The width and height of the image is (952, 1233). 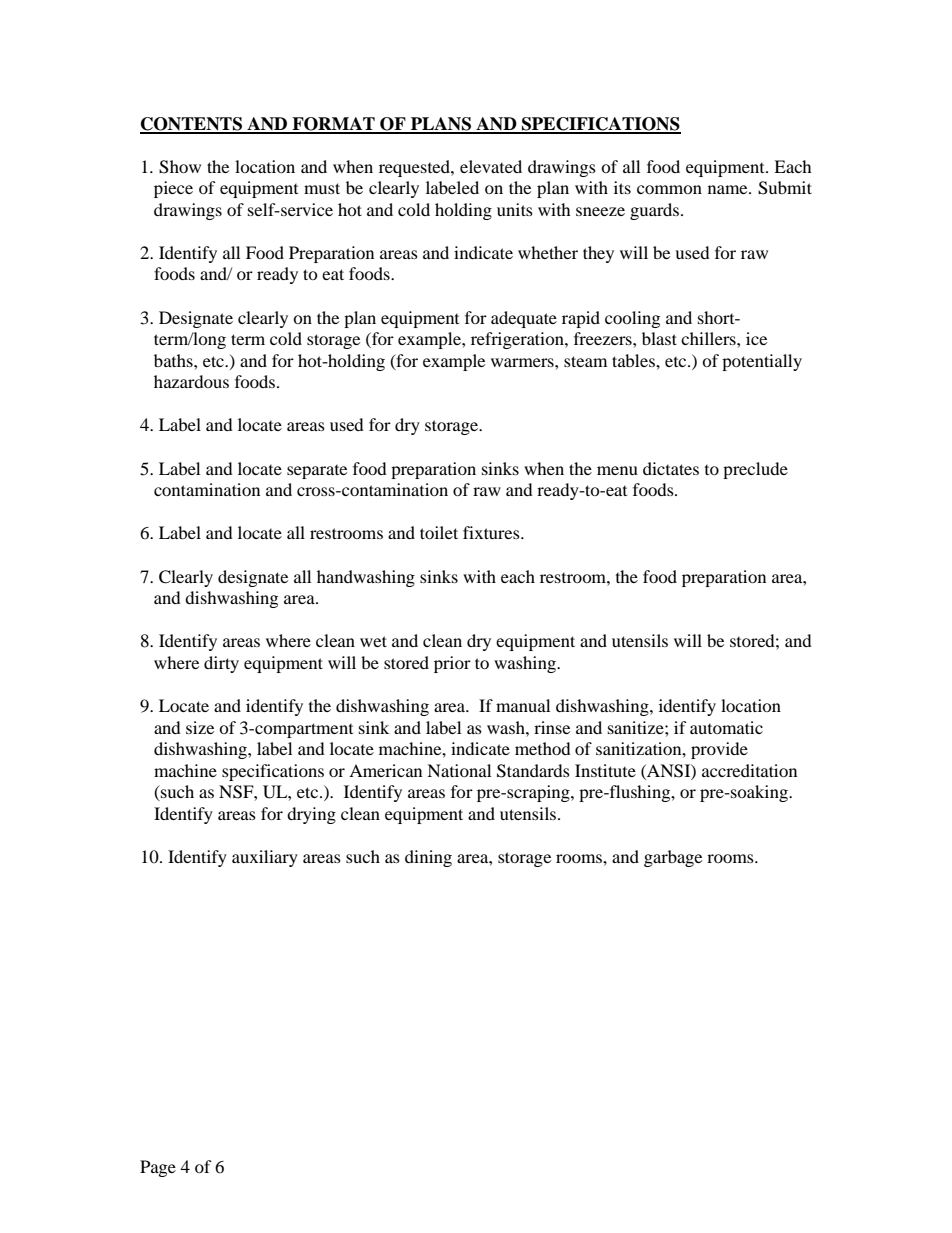 What do you see at coordinates (673, 858) in the image?
I see `garbage` at bounding box center [673, 858].
